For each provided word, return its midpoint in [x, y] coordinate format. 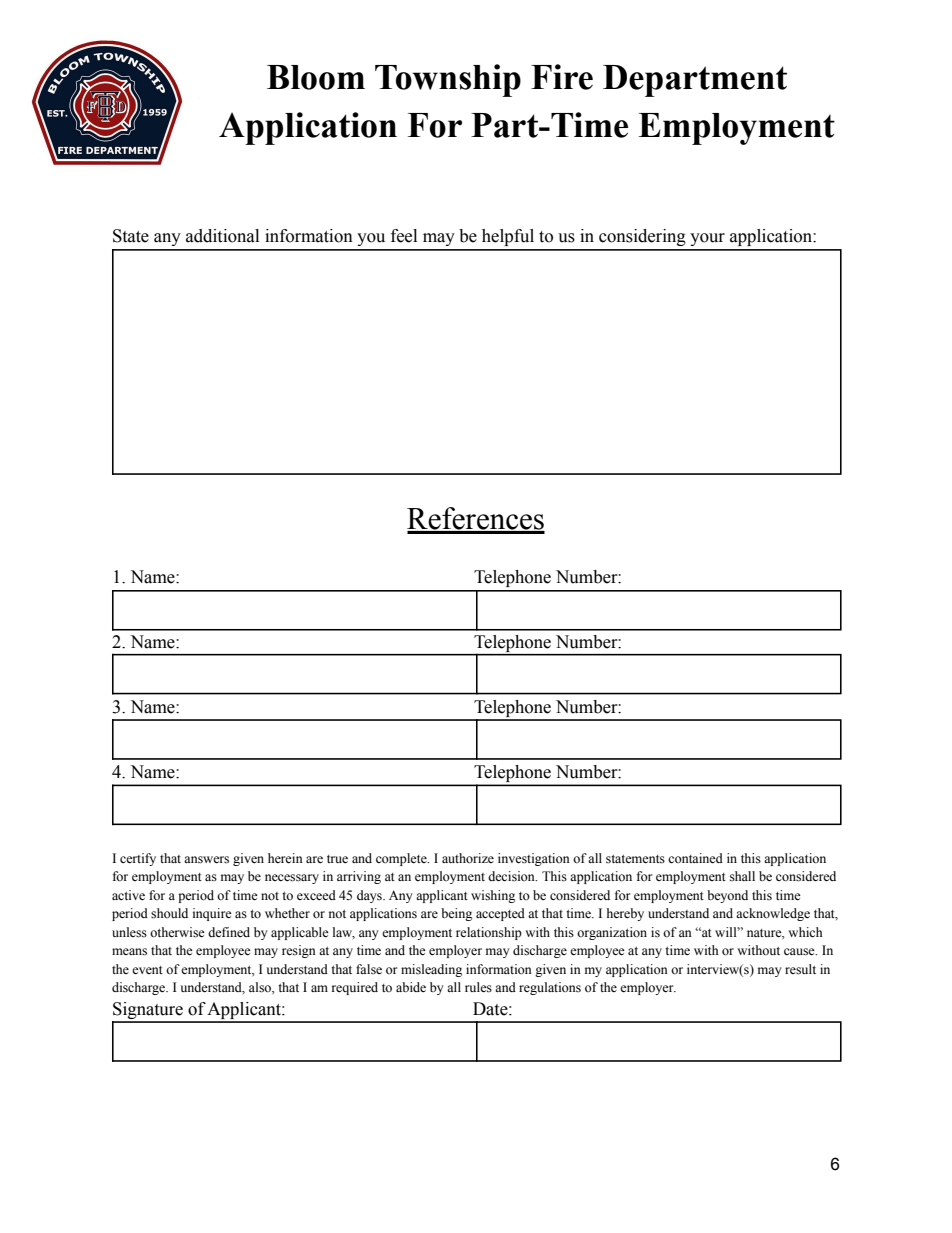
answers [206, 860]
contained [695, 858]
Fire [562, 77]
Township [448, 80]
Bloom [316, 77]
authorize [468, 858]
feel [404, 236]
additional [222, 236]
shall [742, 876]
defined [229, 932]
